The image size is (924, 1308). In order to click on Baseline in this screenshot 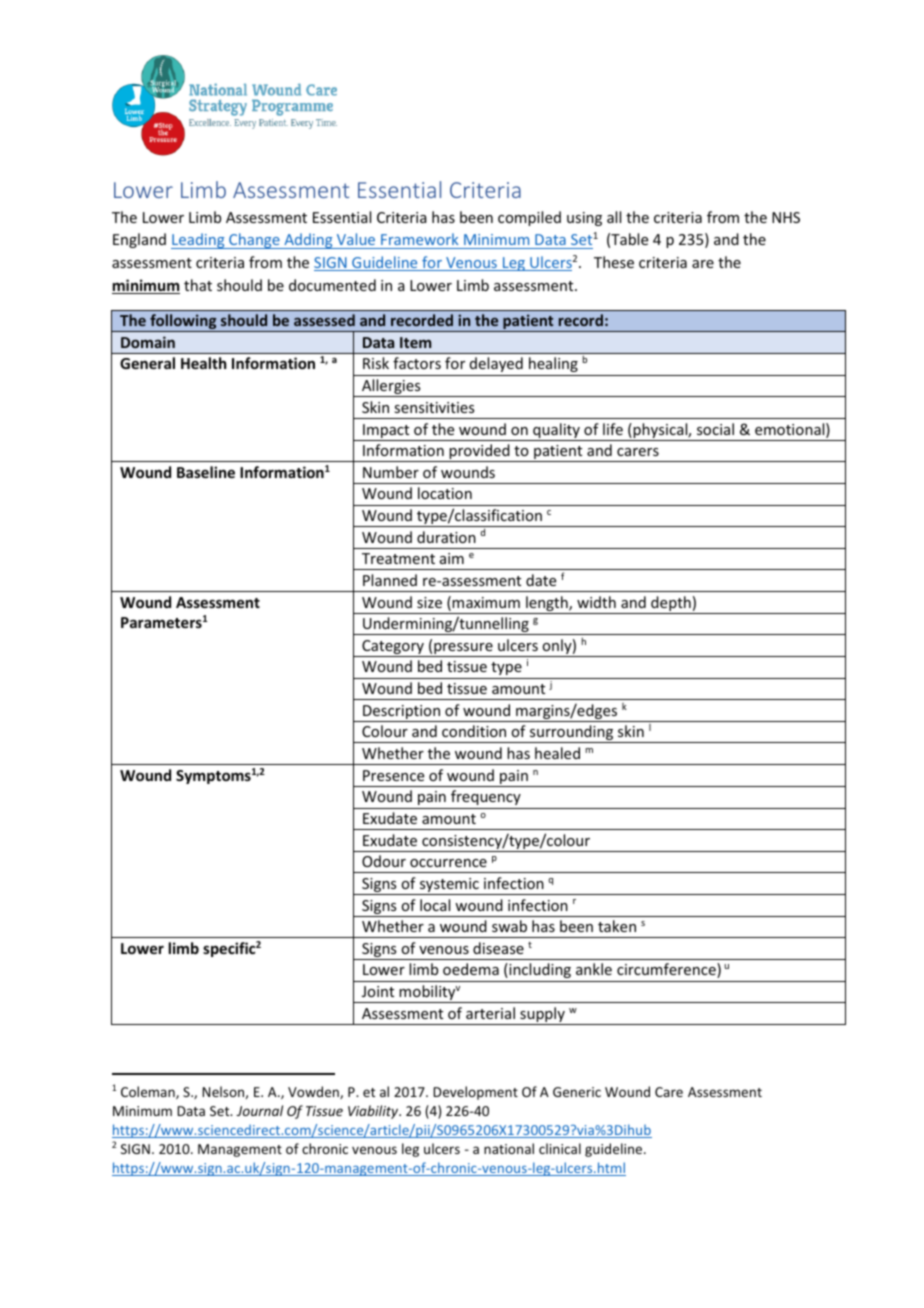, I will do `click(206, 472)`.
